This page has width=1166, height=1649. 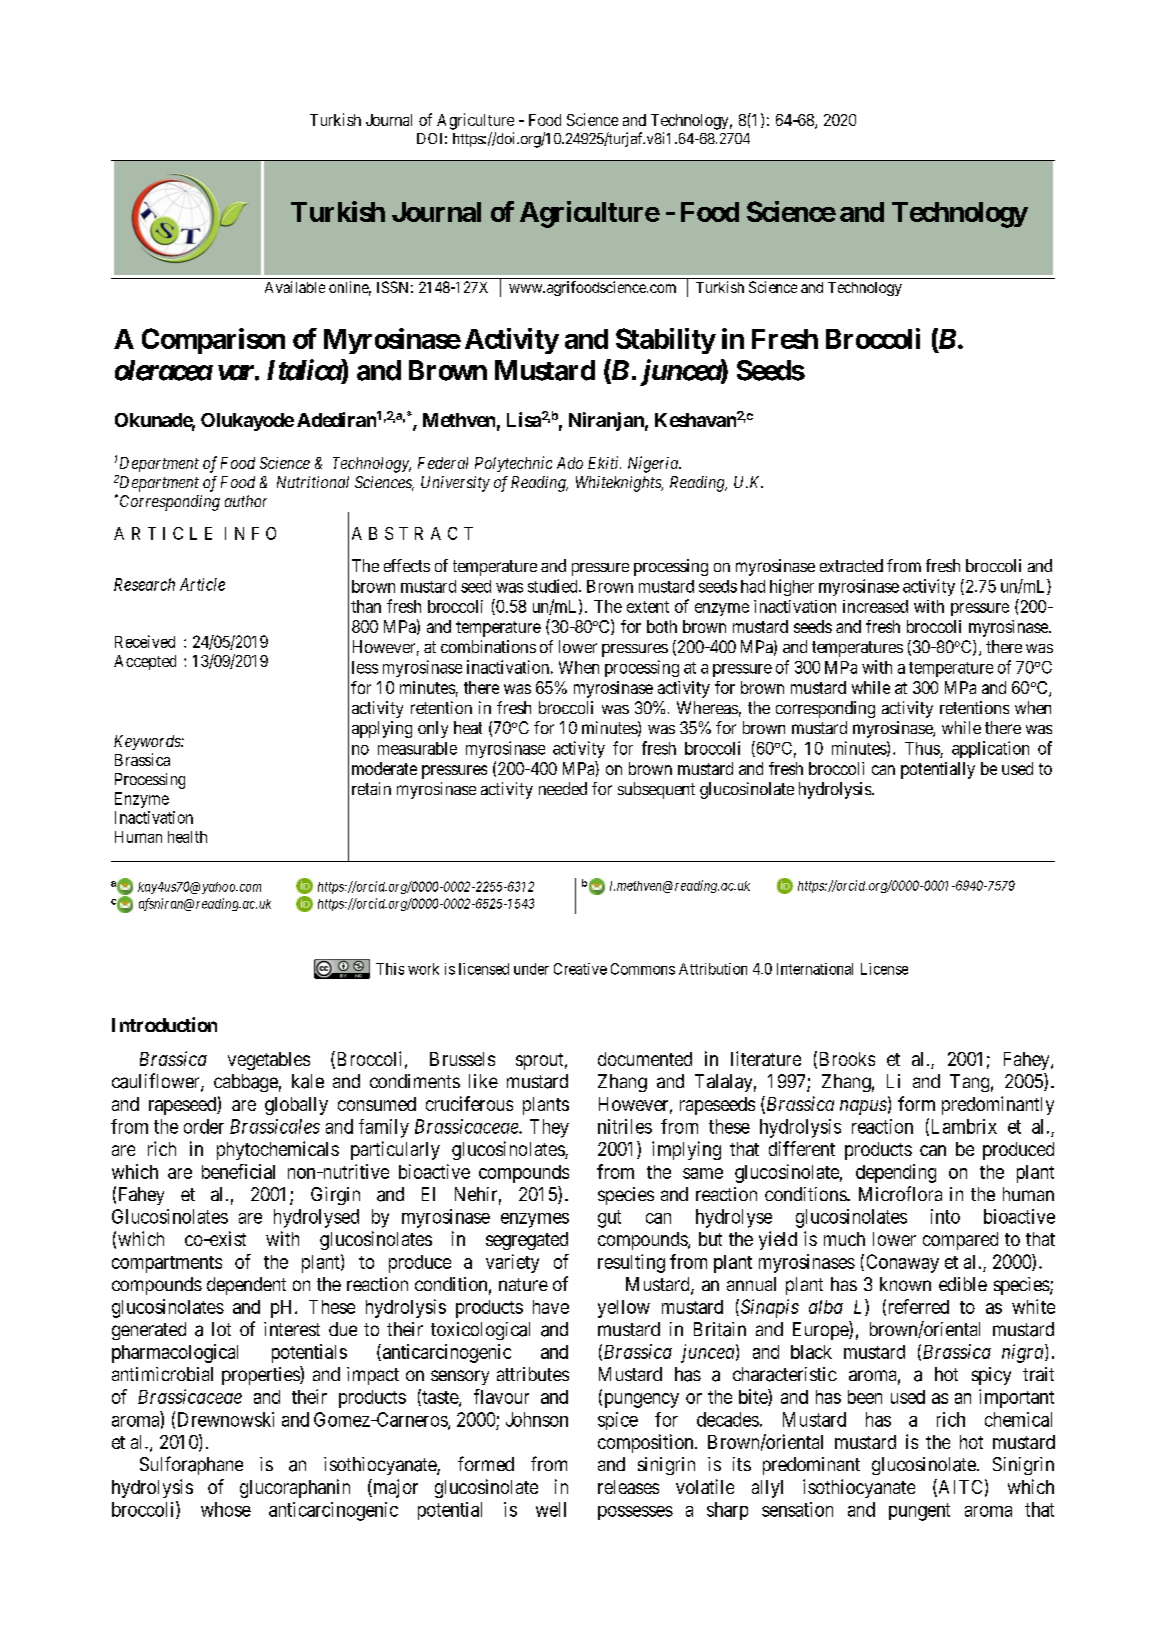 I want to click on Comparison, so click(x=213, y=341).
